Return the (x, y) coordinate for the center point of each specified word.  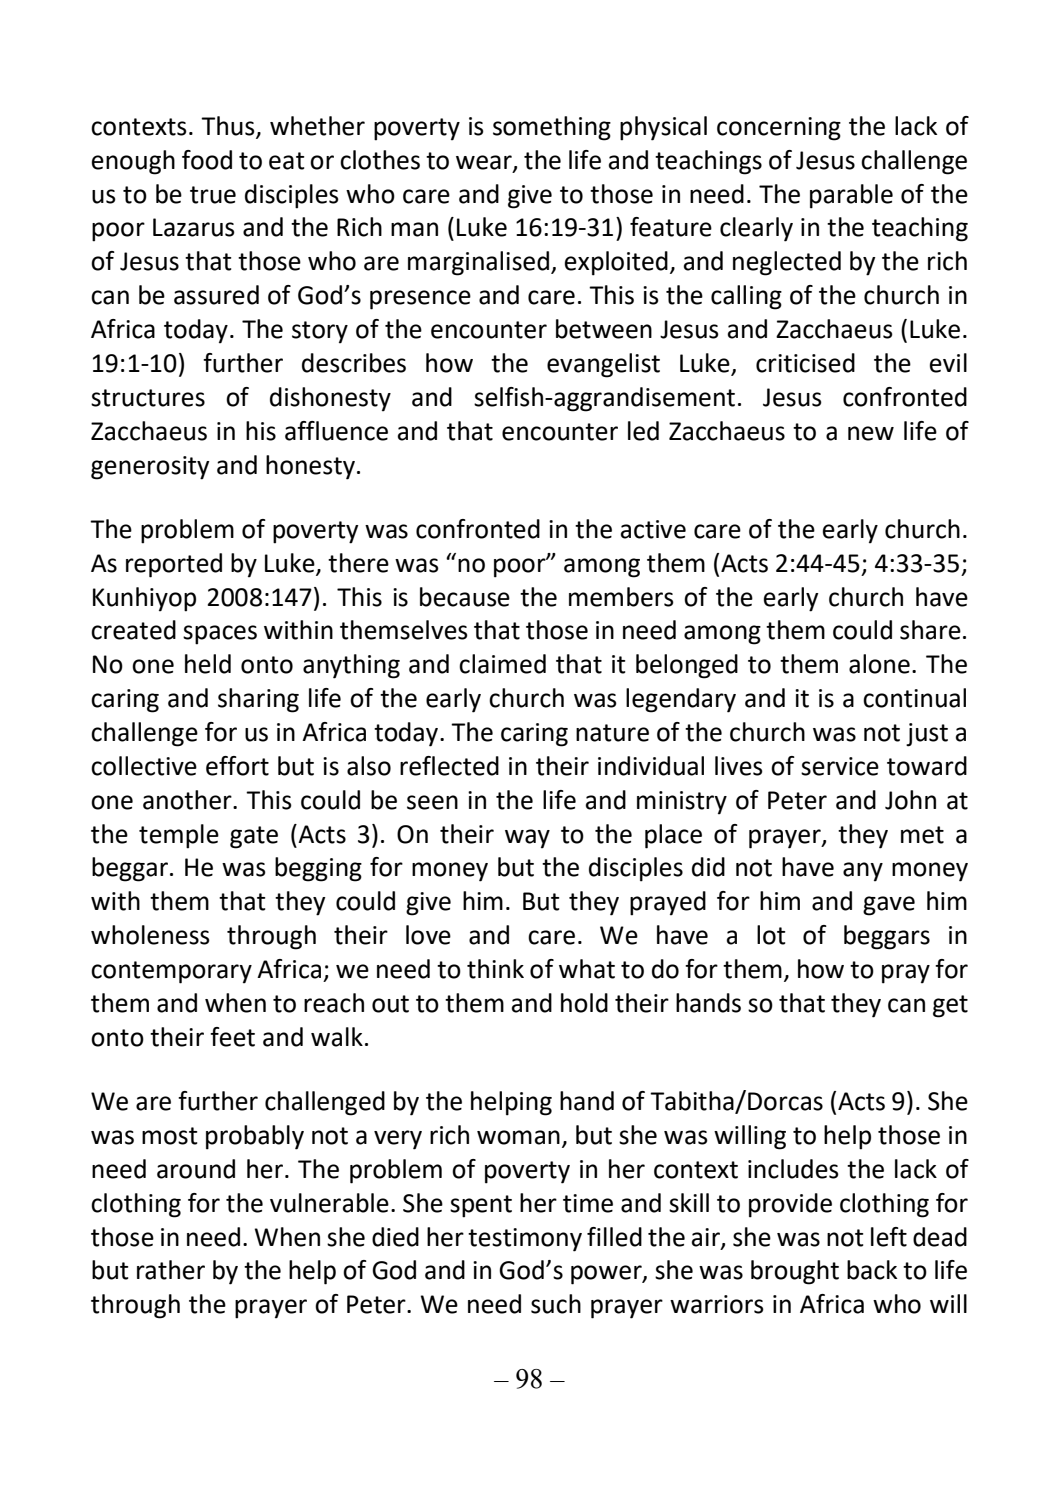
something (552, 128)
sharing (258, 700)
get (950, 1006)
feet (232, 1037)
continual (914, 698)
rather (171, 1270)
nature (612, 733)
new (871, 433)
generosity (150, 468)
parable (851, 196)
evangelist (603, 365)
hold (584, 1003)
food (207, 160)
